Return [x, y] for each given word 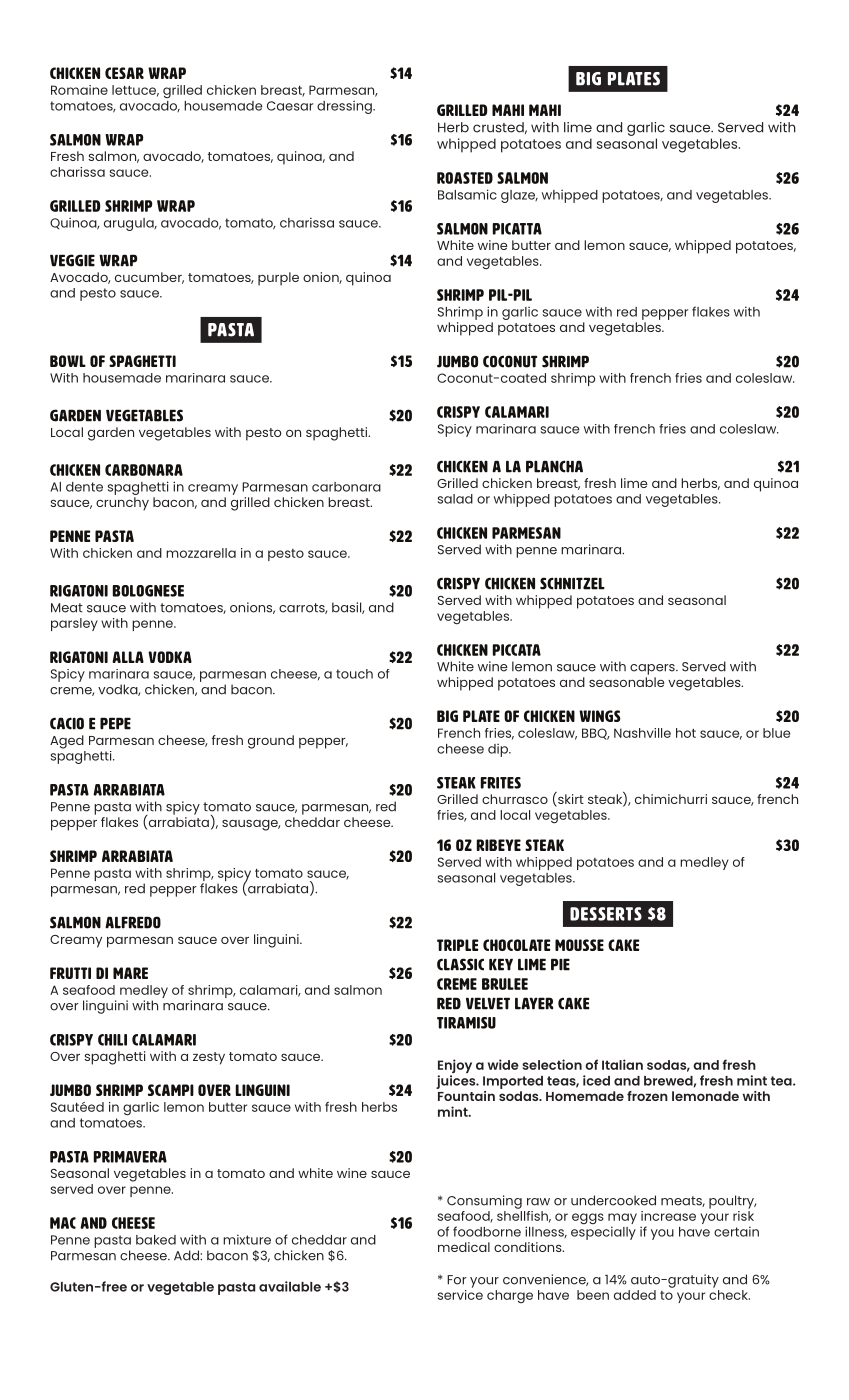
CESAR [124, 73]
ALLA [128, 657]
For [457, 1280]
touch [354, 674]
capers [653, 669]
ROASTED [465, 178]
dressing [345, 107]
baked [156, 1240]
